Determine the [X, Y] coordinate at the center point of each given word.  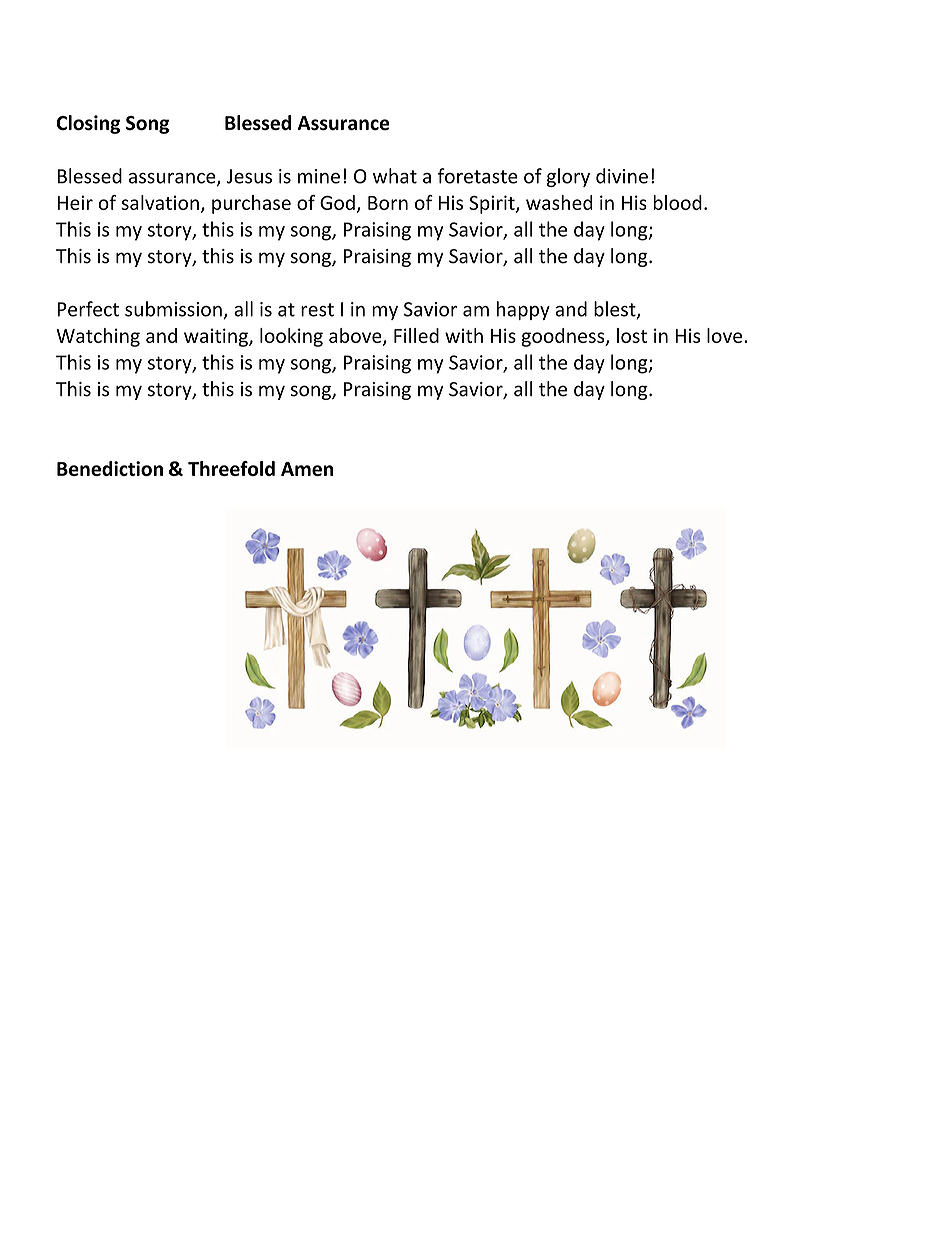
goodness [564, 337]
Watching [98, 337]
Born [388, 203]
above [356, 336]
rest [317, 310]
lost [632, 335]
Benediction [110, 468]
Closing [88, 124]
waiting [217, 337]
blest [616, 310]
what [395, 176]
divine [622, 176]
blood [677, 202]
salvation [160, 202]
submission [173, 309]
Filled [416, 335]
